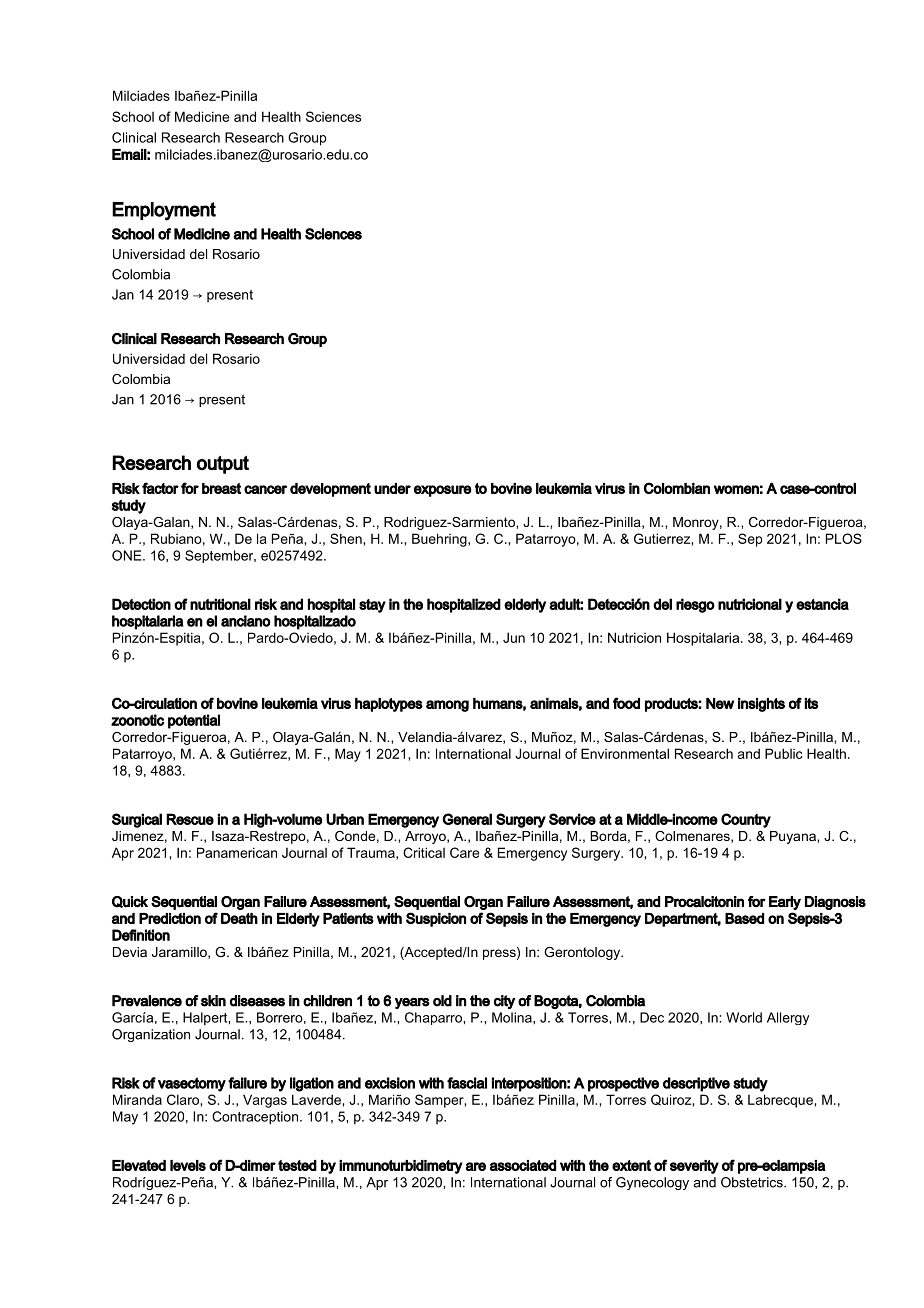 This page has width=924, height=1308. What do you see at coordinates (753, 1182) in the page?
I see `Obstetrics` at bounding box center [753, 1182].
